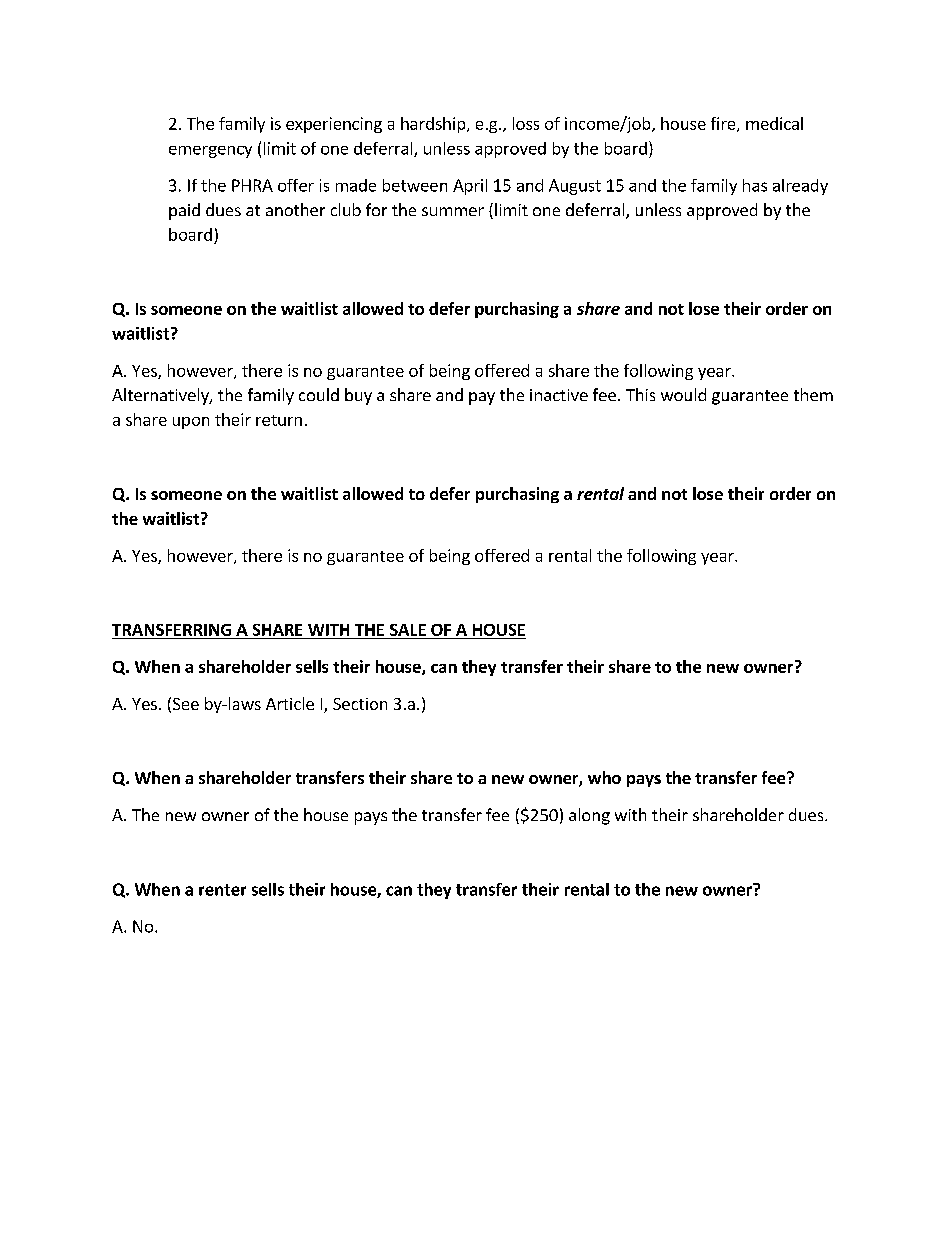  What do you see at coordinates (360, 704) in the document?
I see `Section` at bounding box center [360, 704].
